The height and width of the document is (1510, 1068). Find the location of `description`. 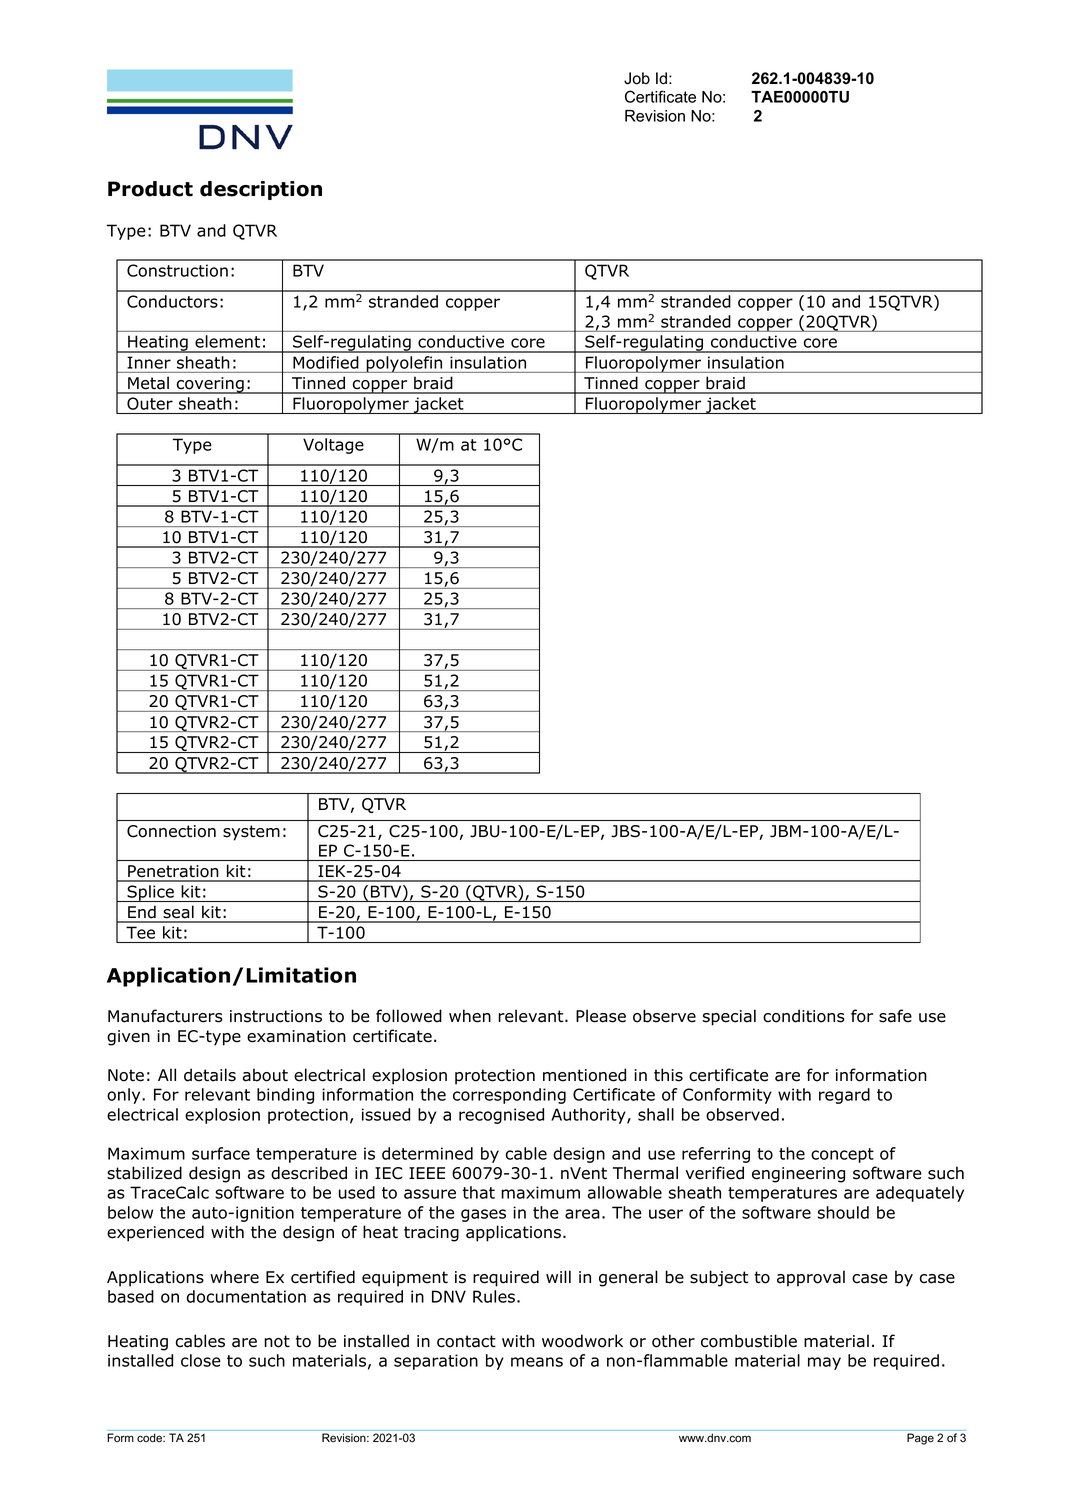

description is located at coordinates (261, 190).
